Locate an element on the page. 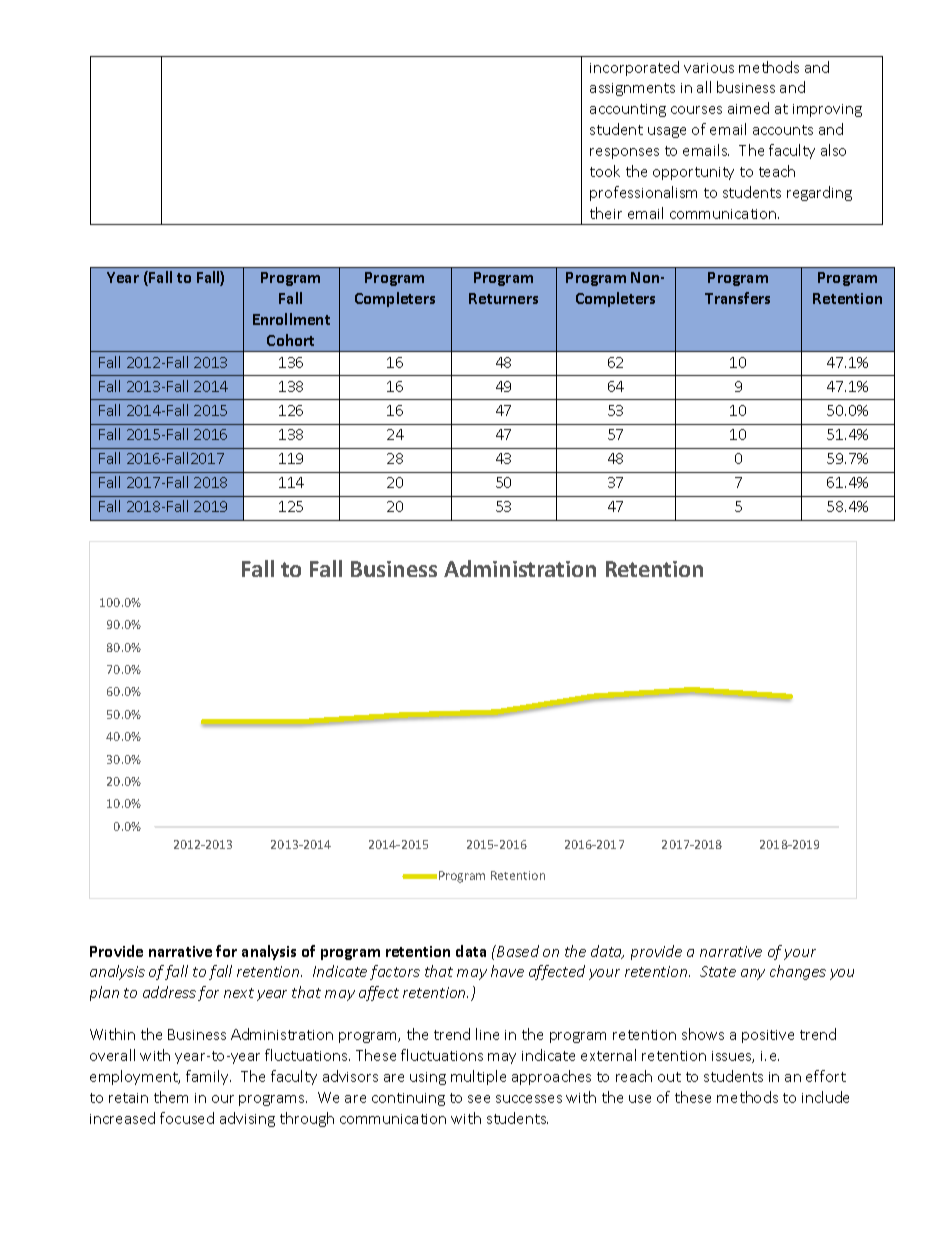  next is located at coordinates (239, 993).
